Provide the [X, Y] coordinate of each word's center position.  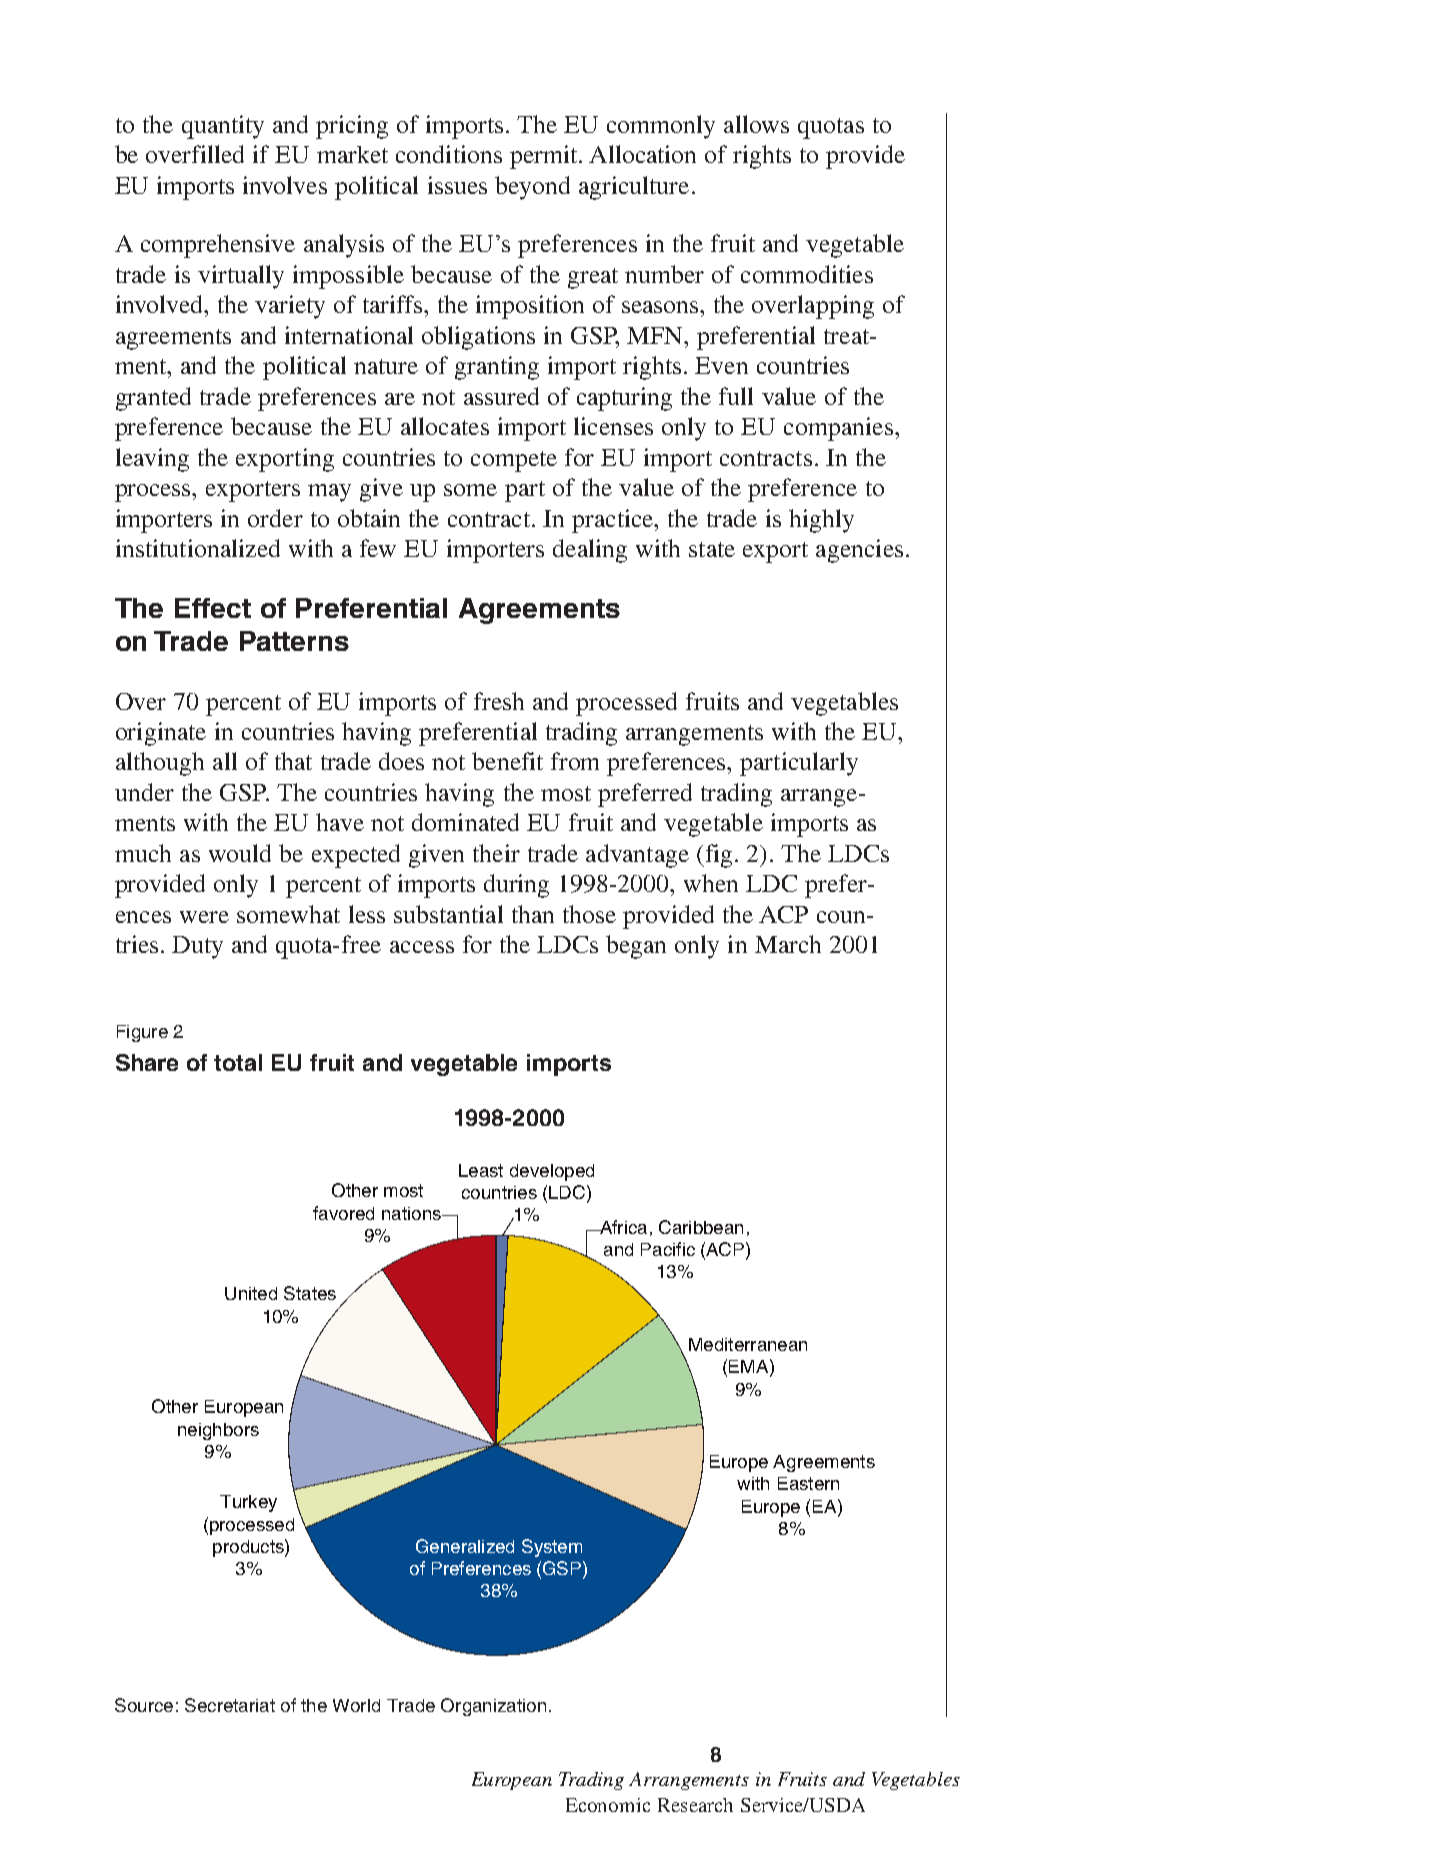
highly [821, 521]
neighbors [218, 1431]
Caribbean [701, 1227]
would [240, 853]
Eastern [808, 1483]
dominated [465, 822]
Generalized [465, 1546]
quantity [223, 127]
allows [756, 124]
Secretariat [230, 1705]
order [275, 518]
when [711, 883]
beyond [532, 188]
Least [481, 1170]
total [238, 1062]
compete [514, 461]
